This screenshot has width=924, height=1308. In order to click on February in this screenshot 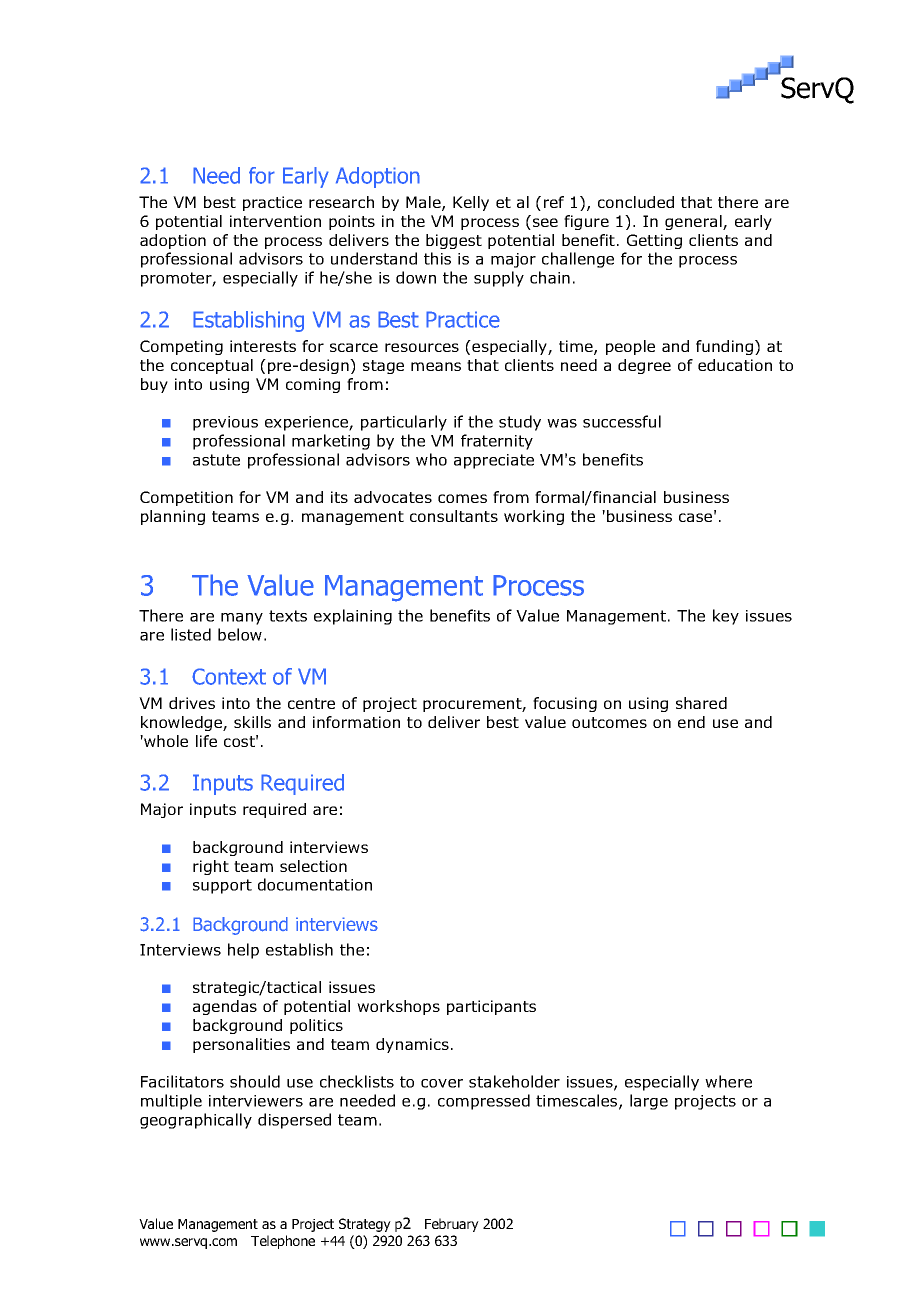, I will do `click(452, 1225)`.
